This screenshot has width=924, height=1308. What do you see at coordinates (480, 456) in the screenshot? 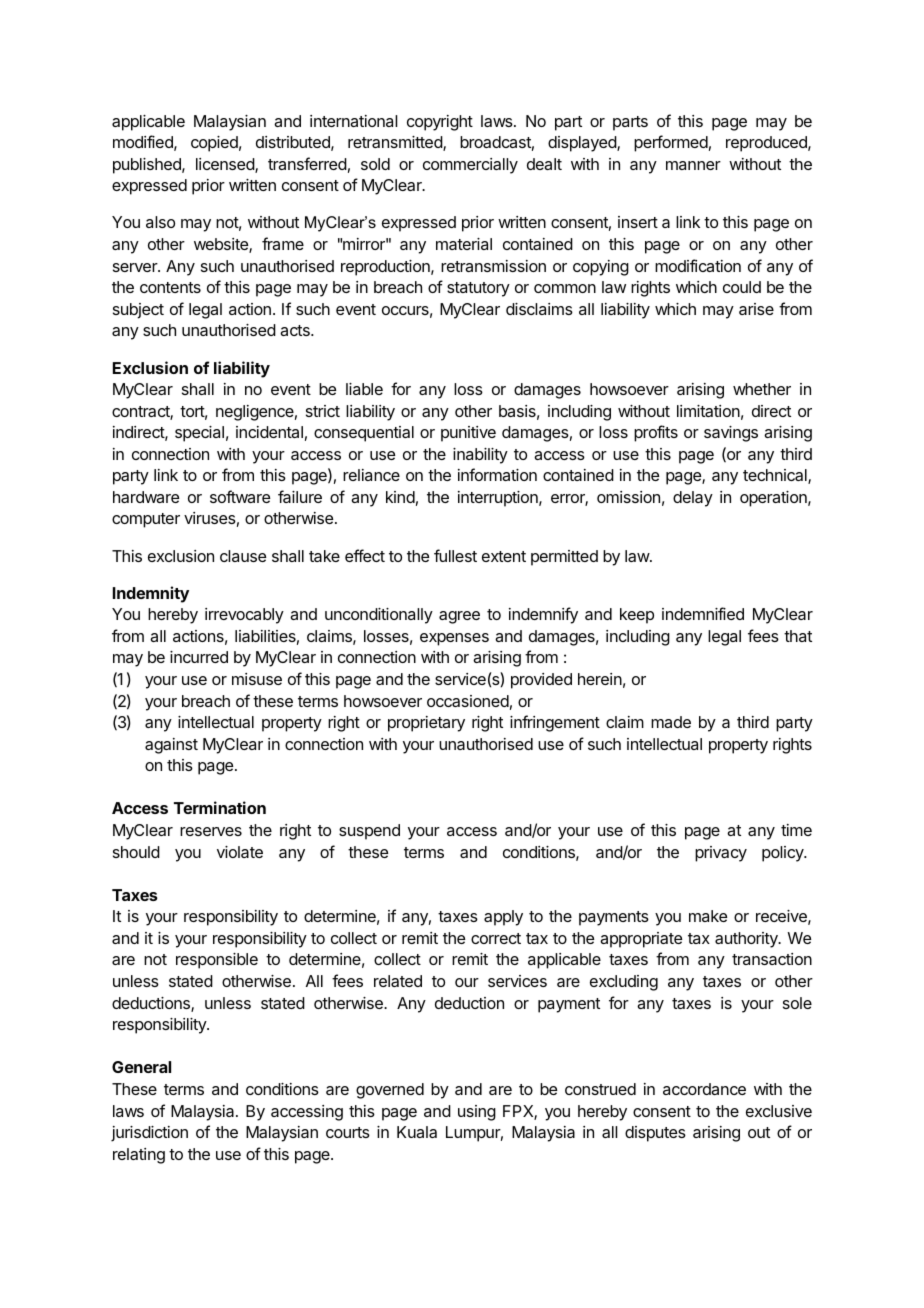
I see `inability` at bounding box center [480, 456].
